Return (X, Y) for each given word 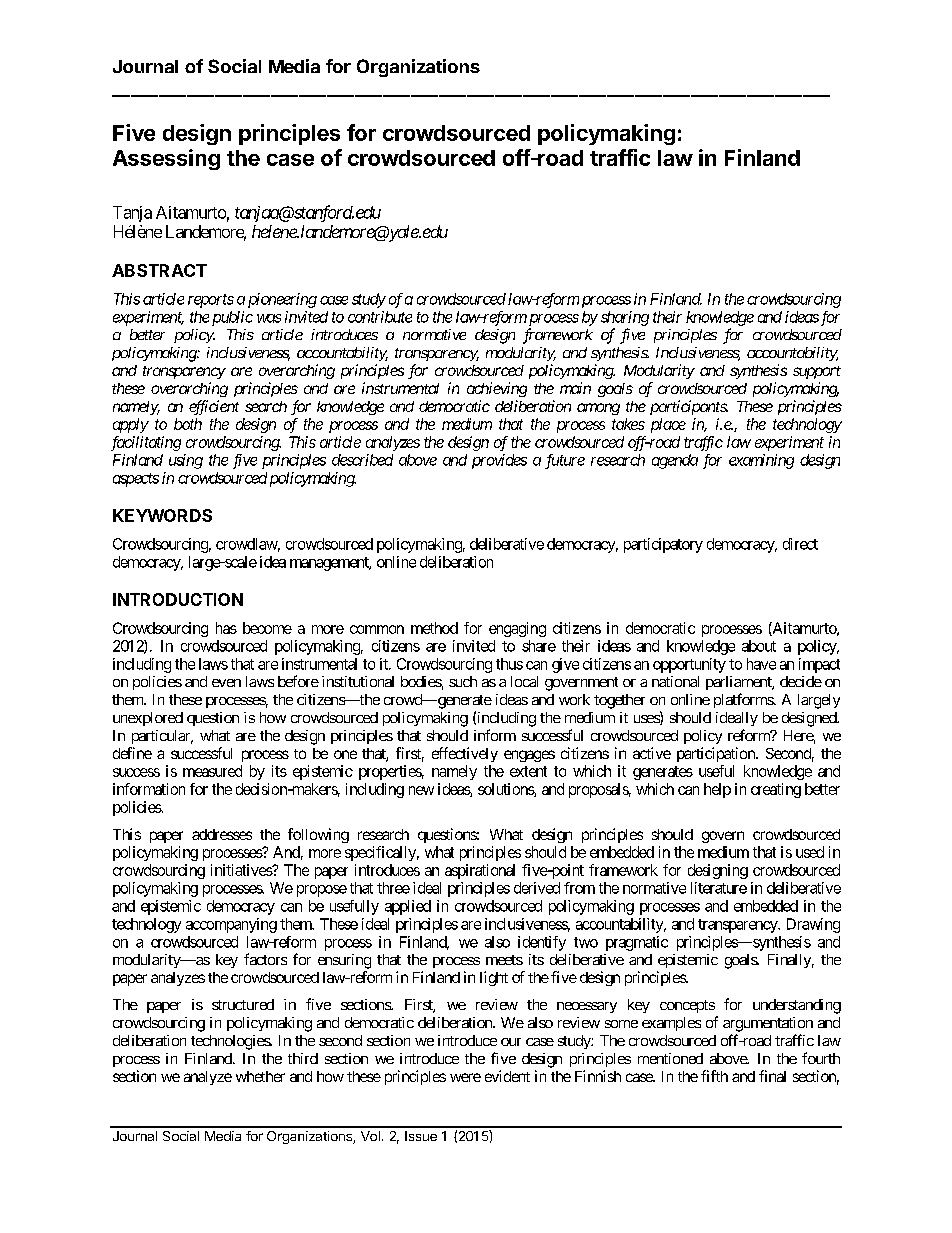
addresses (222, 834)
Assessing (166, 159)
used (810, 852)
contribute (380, 317)
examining (761, 461)
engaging (517, 629)
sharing (625, 318)
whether (260, 1076)
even (226, 683)
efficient (214, 407)
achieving (497, 389)
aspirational (480, 871)
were (465, 1077)
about (759, 646)
